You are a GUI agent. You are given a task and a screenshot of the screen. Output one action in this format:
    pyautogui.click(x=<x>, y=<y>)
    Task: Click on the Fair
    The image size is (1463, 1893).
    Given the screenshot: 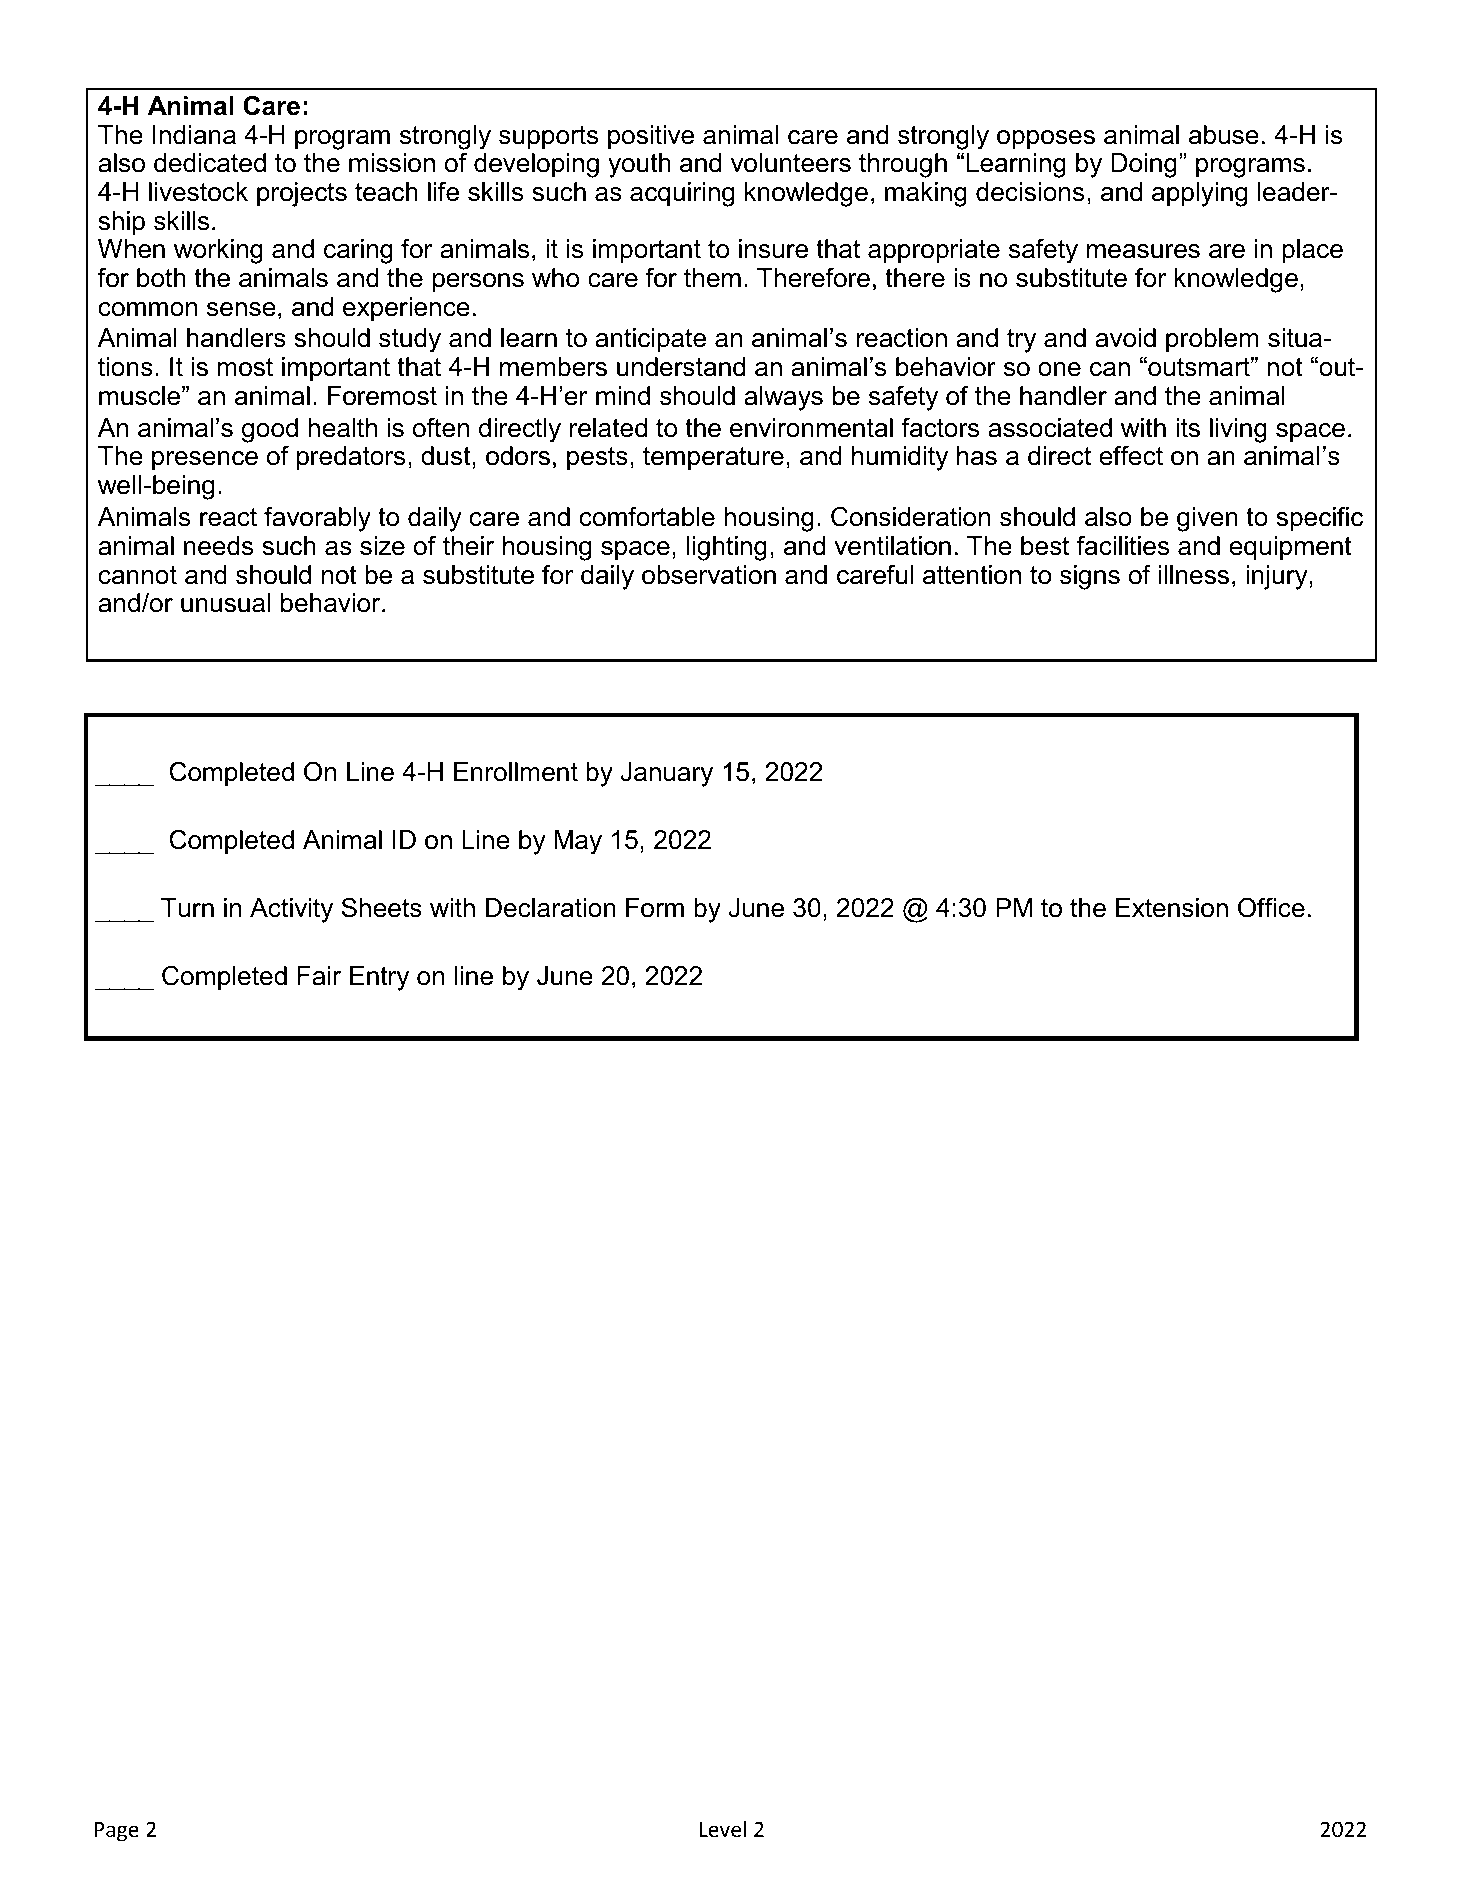 What is the action you would take?
    pyautogui.click(x=319, y=976)
